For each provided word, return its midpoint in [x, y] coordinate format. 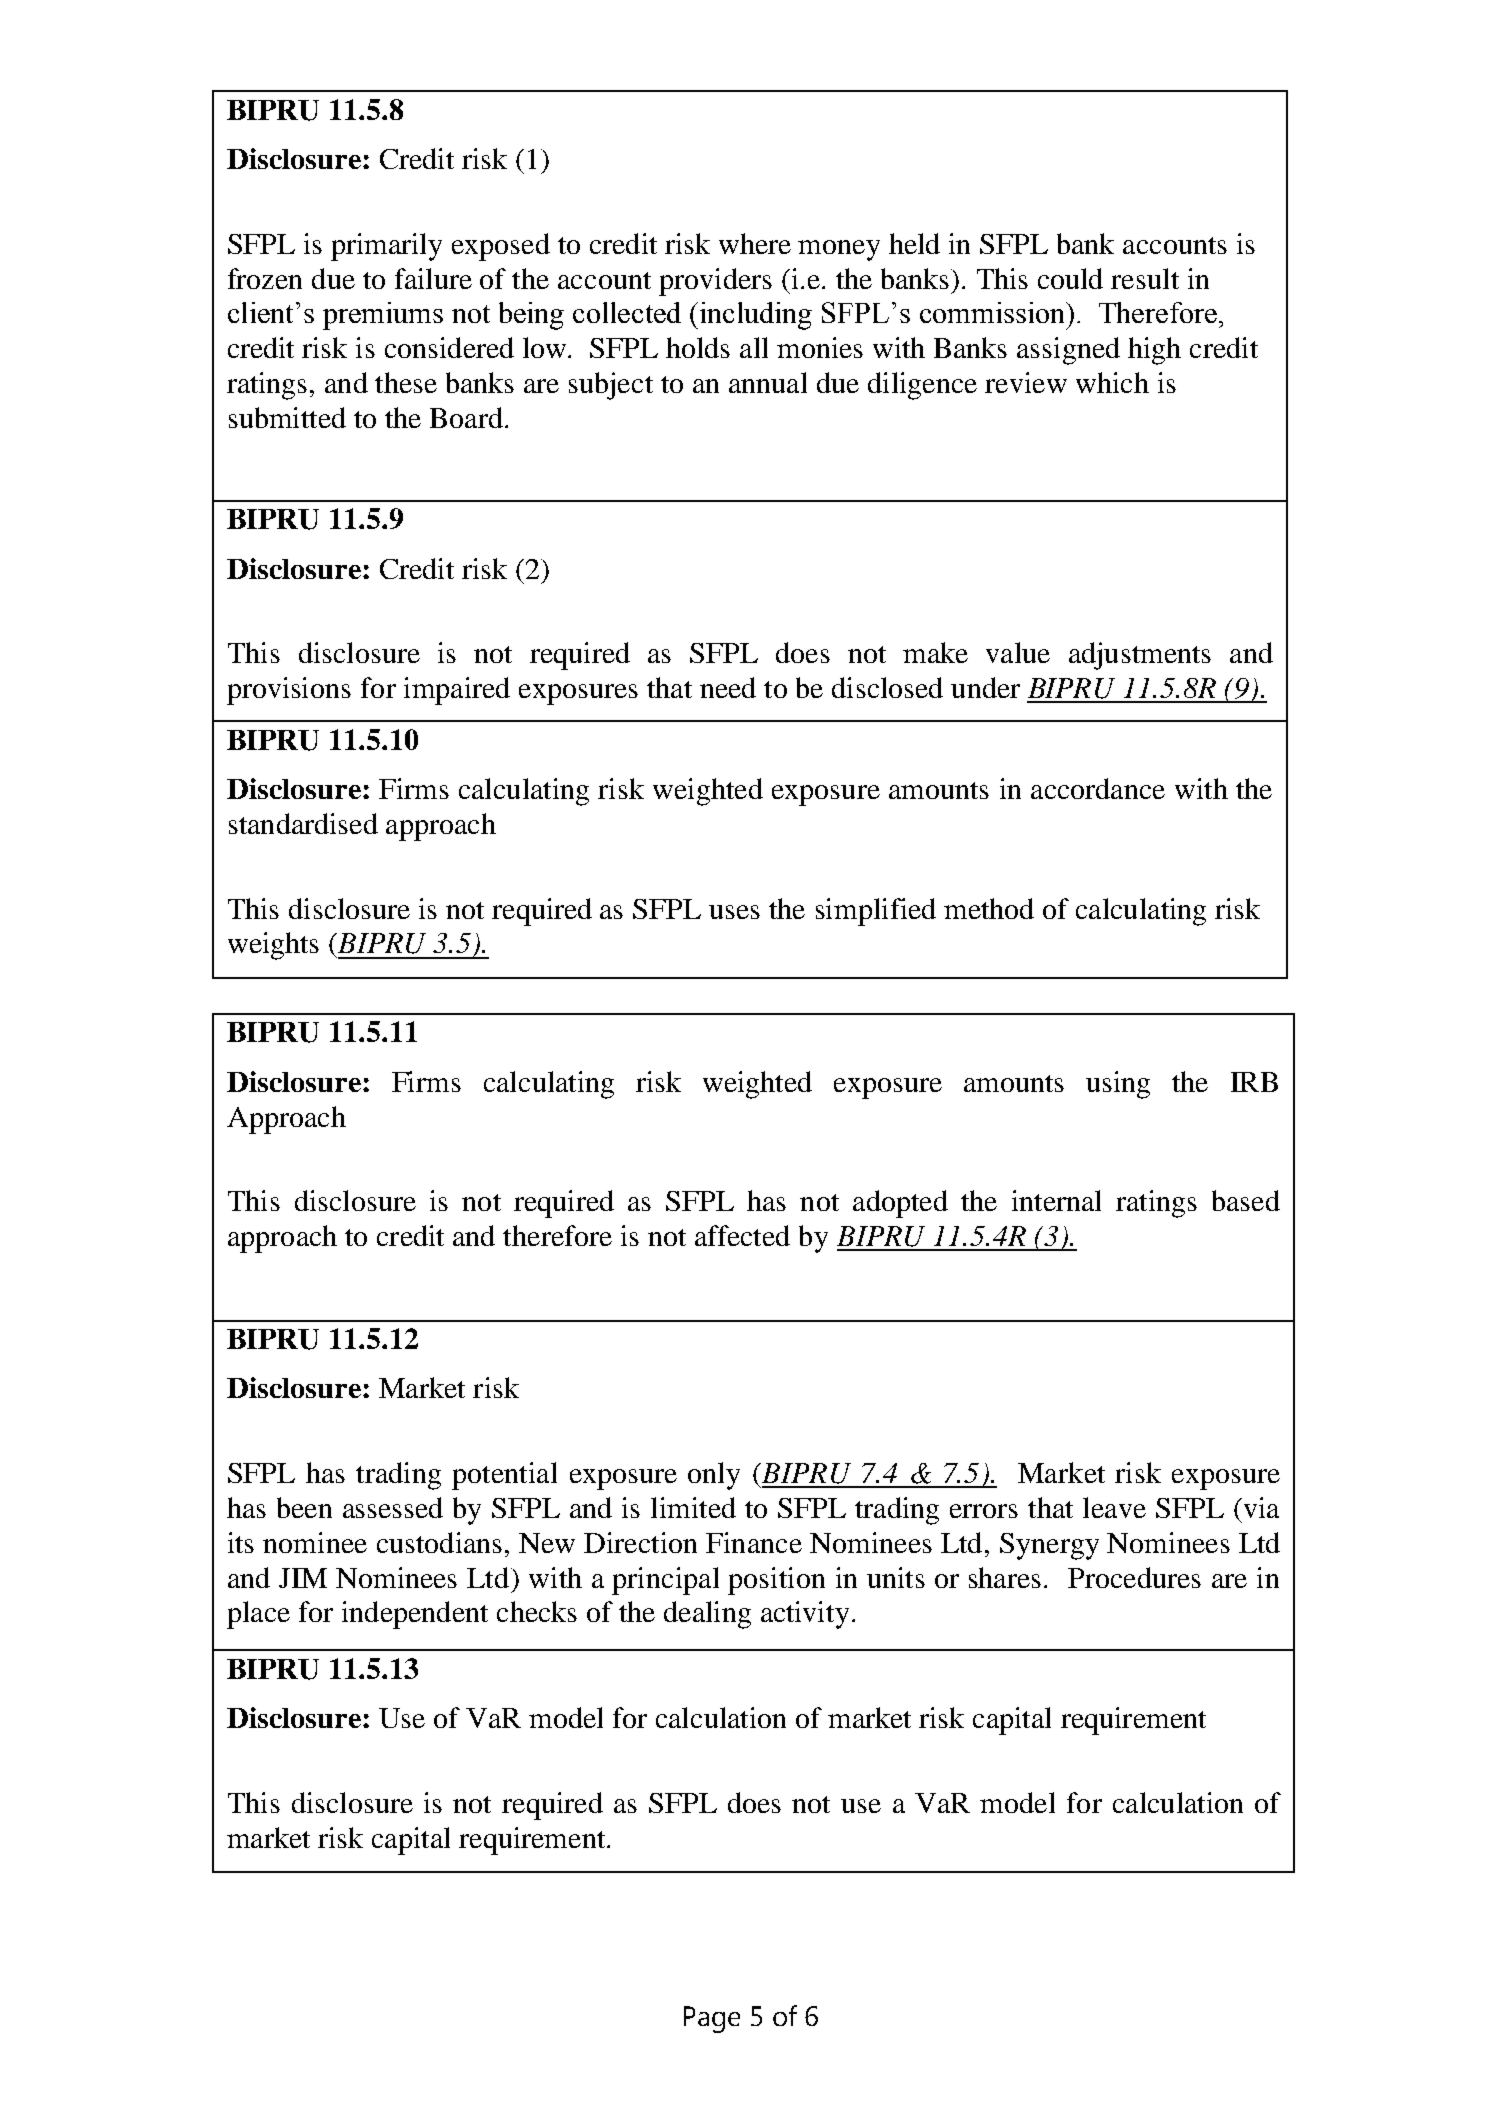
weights [273, 946]
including [754, 316]
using [1118, 1085]
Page [712, 2019]
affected [742, 1235]
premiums [383, 316]
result [1145, 278]
